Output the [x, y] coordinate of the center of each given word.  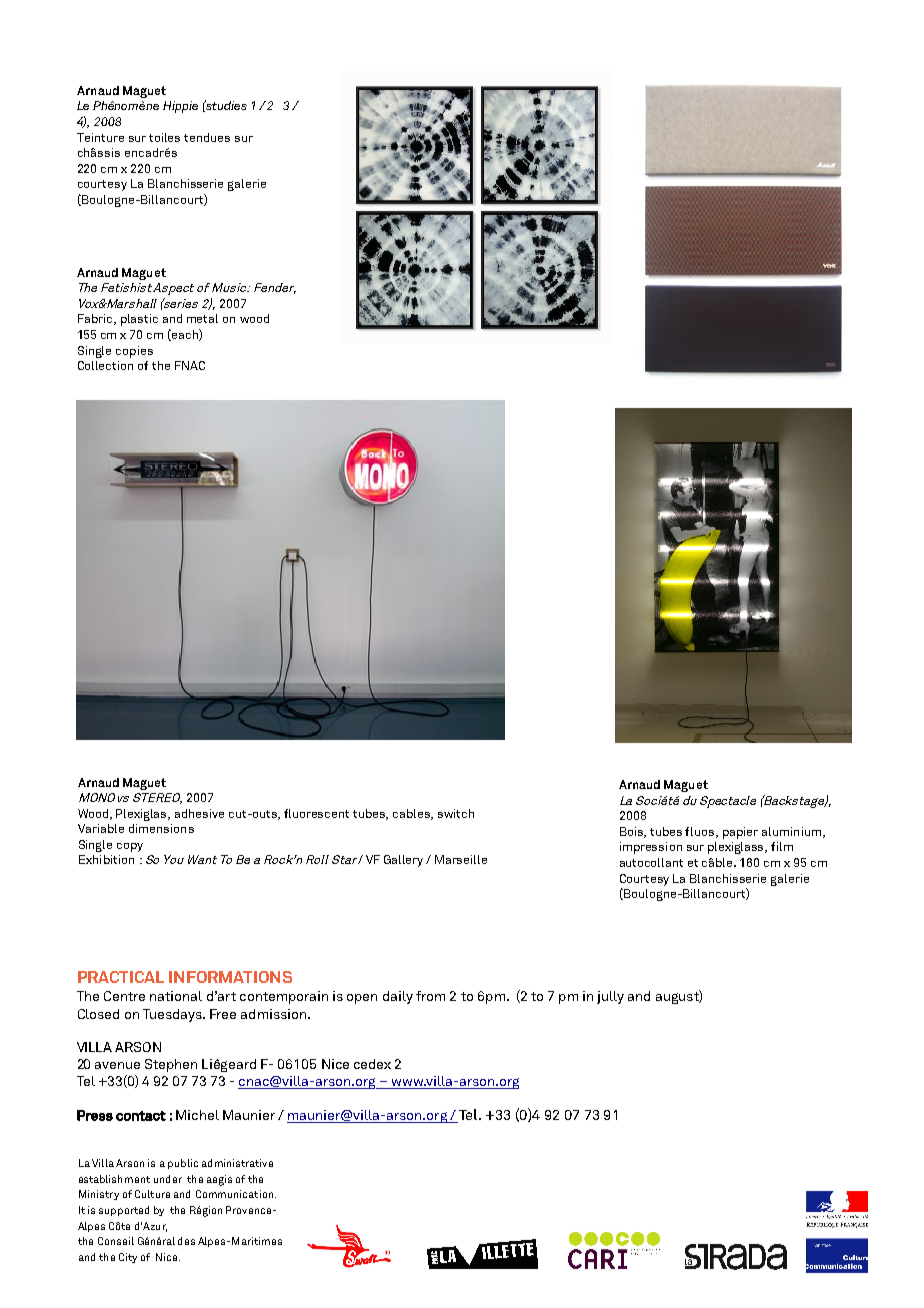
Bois [633, 832]
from [430, 996]
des [186, 1241]
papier [740, 833]
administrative [237, 1163]
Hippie [180, 107]
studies [225, 106]
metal [202, 318]
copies [134, 352]
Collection [105, 365]
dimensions [161, 828]
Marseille [461, 859]
